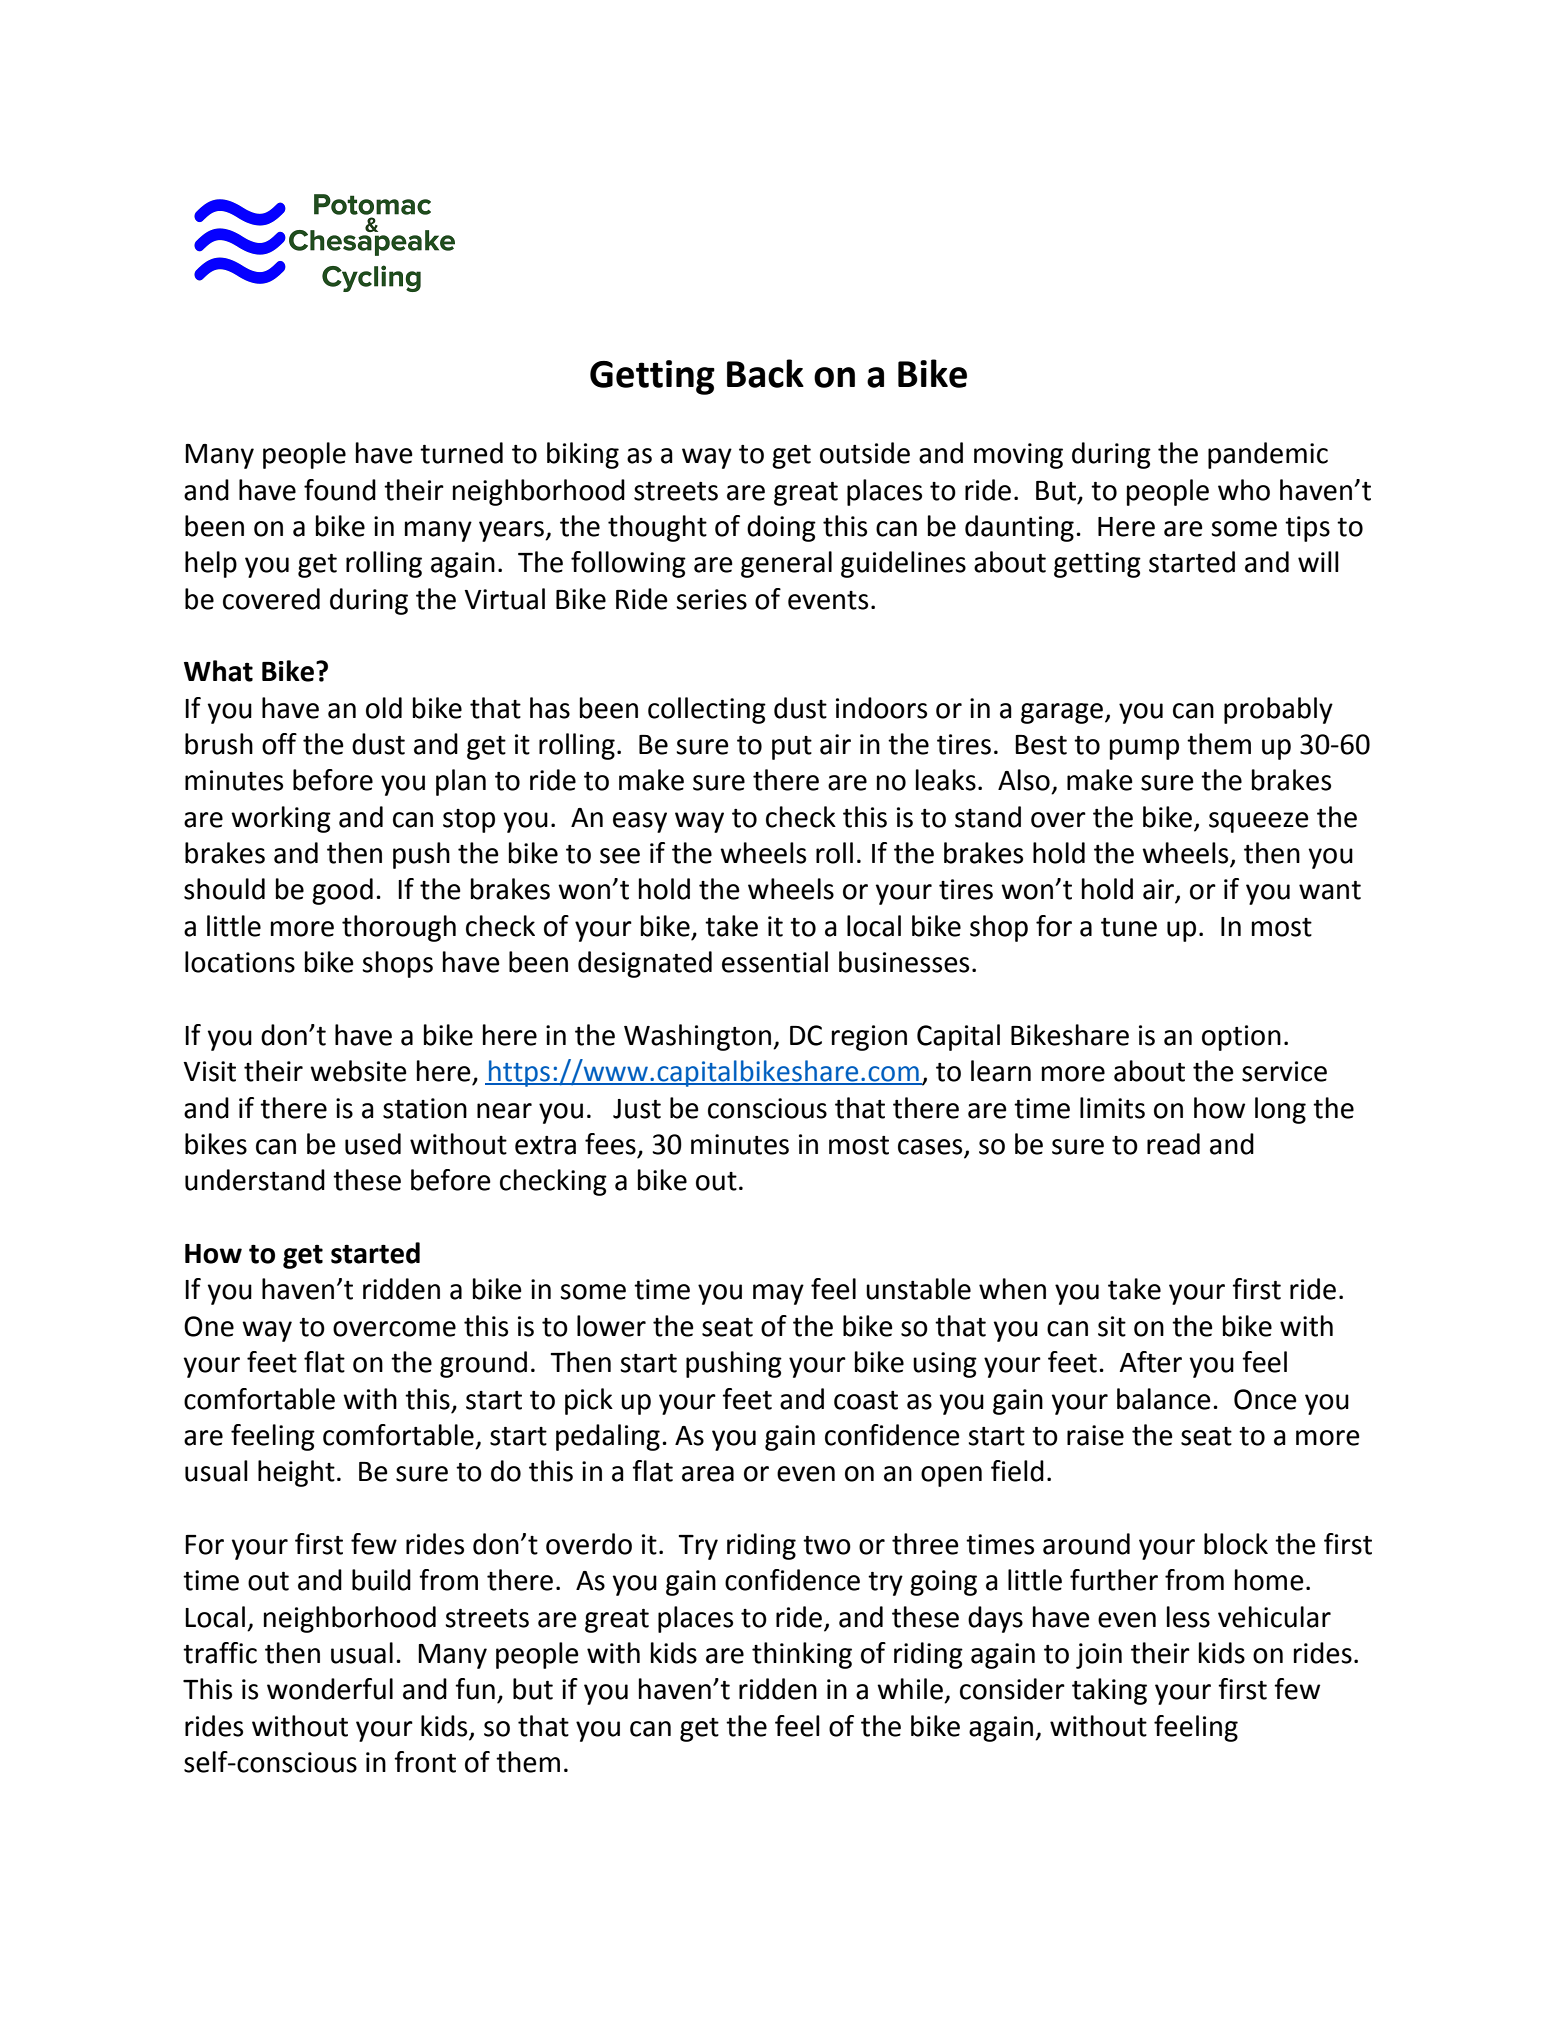 The height and width of the page is (2021, 1561). Describe the element at coordinates (802, 1655) in the page. I see `thinking` at that location.
